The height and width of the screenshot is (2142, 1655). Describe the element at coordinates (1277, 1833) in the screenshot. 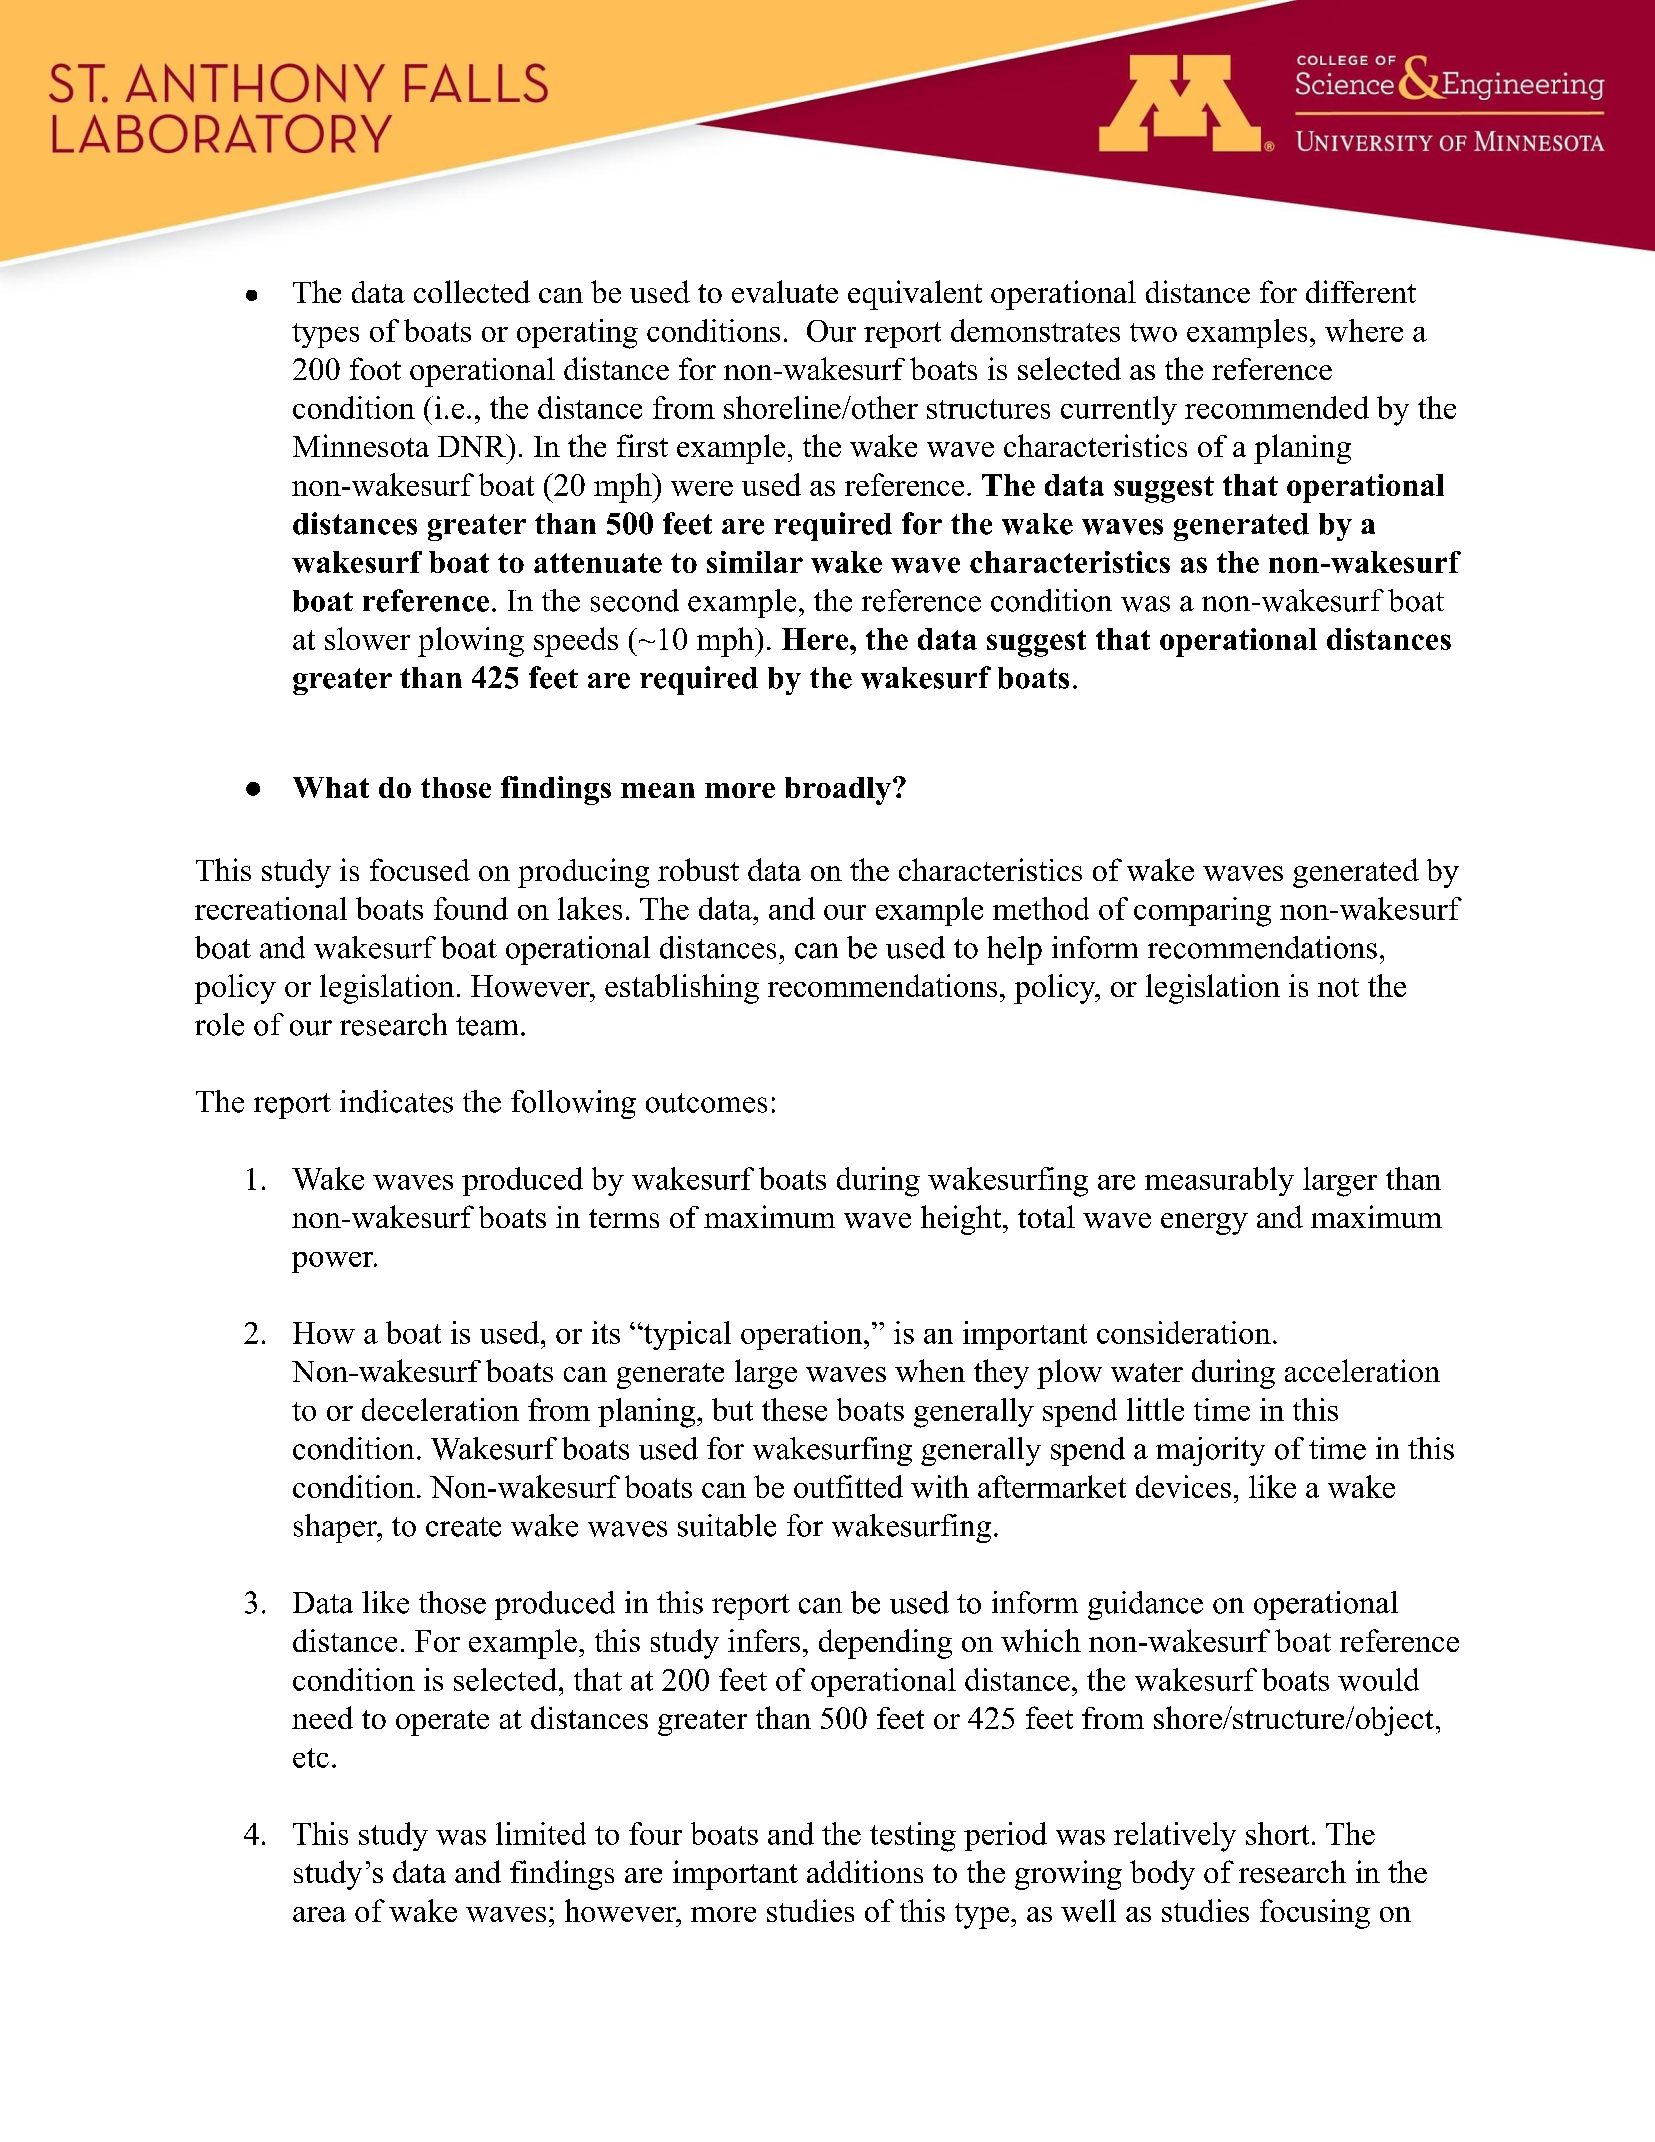

I see `short` at that location.
